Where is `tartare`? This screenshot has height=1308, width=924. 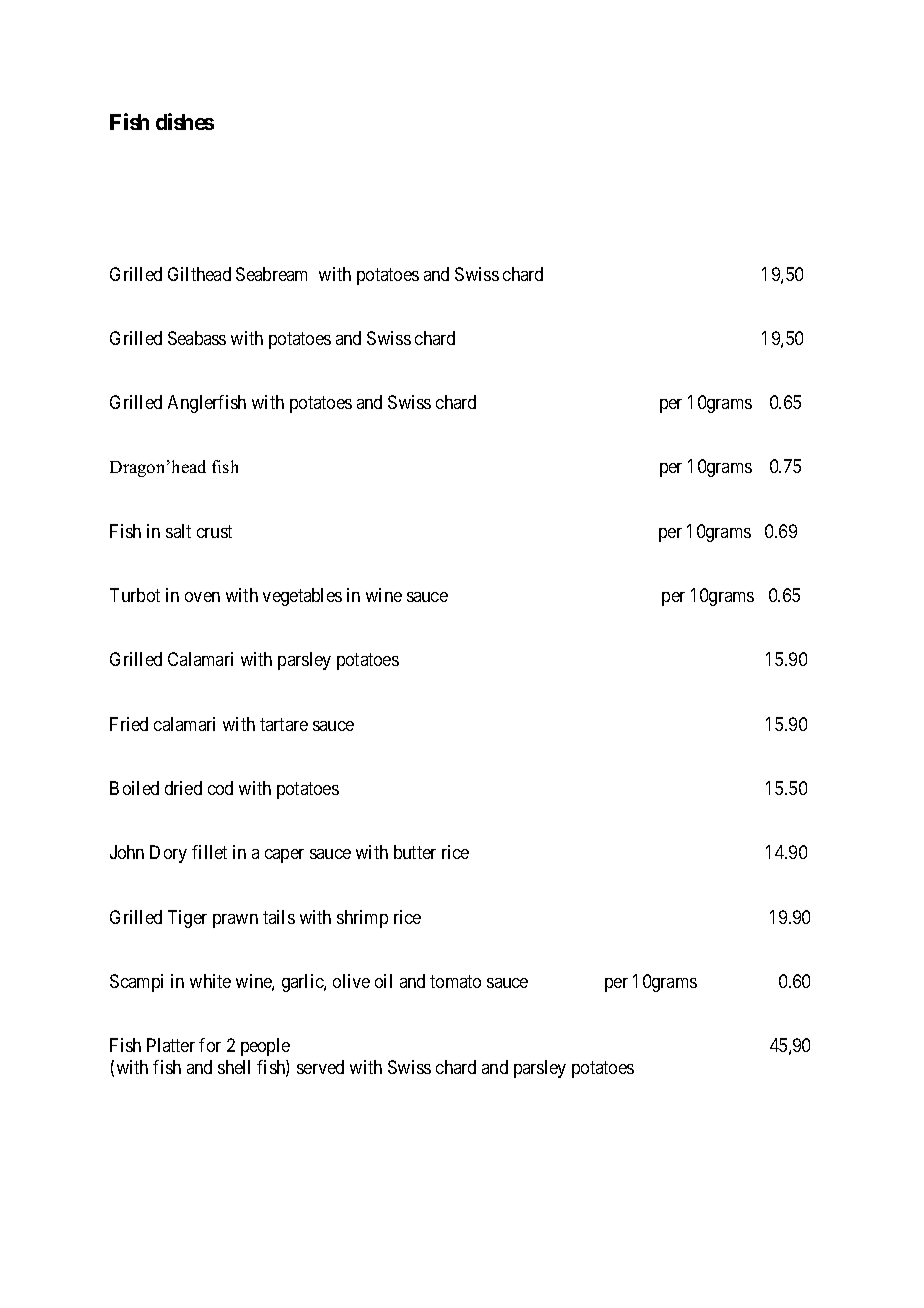
tartare is located at coordinates (284, 724).
